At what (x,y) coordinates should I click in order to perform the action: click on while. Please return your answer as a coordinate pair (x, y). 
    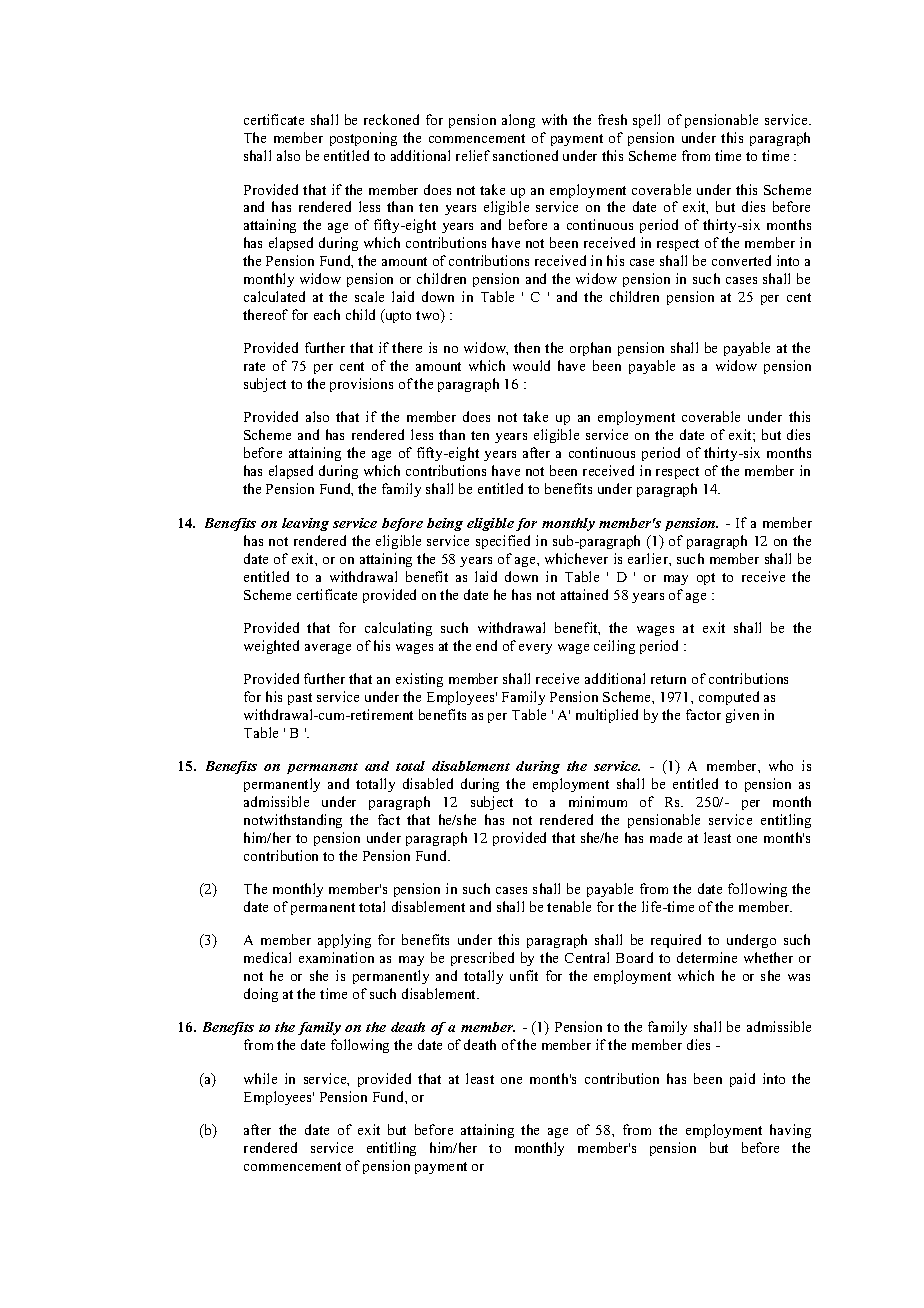
    Looking at the image, I should click on (260, 1078).
